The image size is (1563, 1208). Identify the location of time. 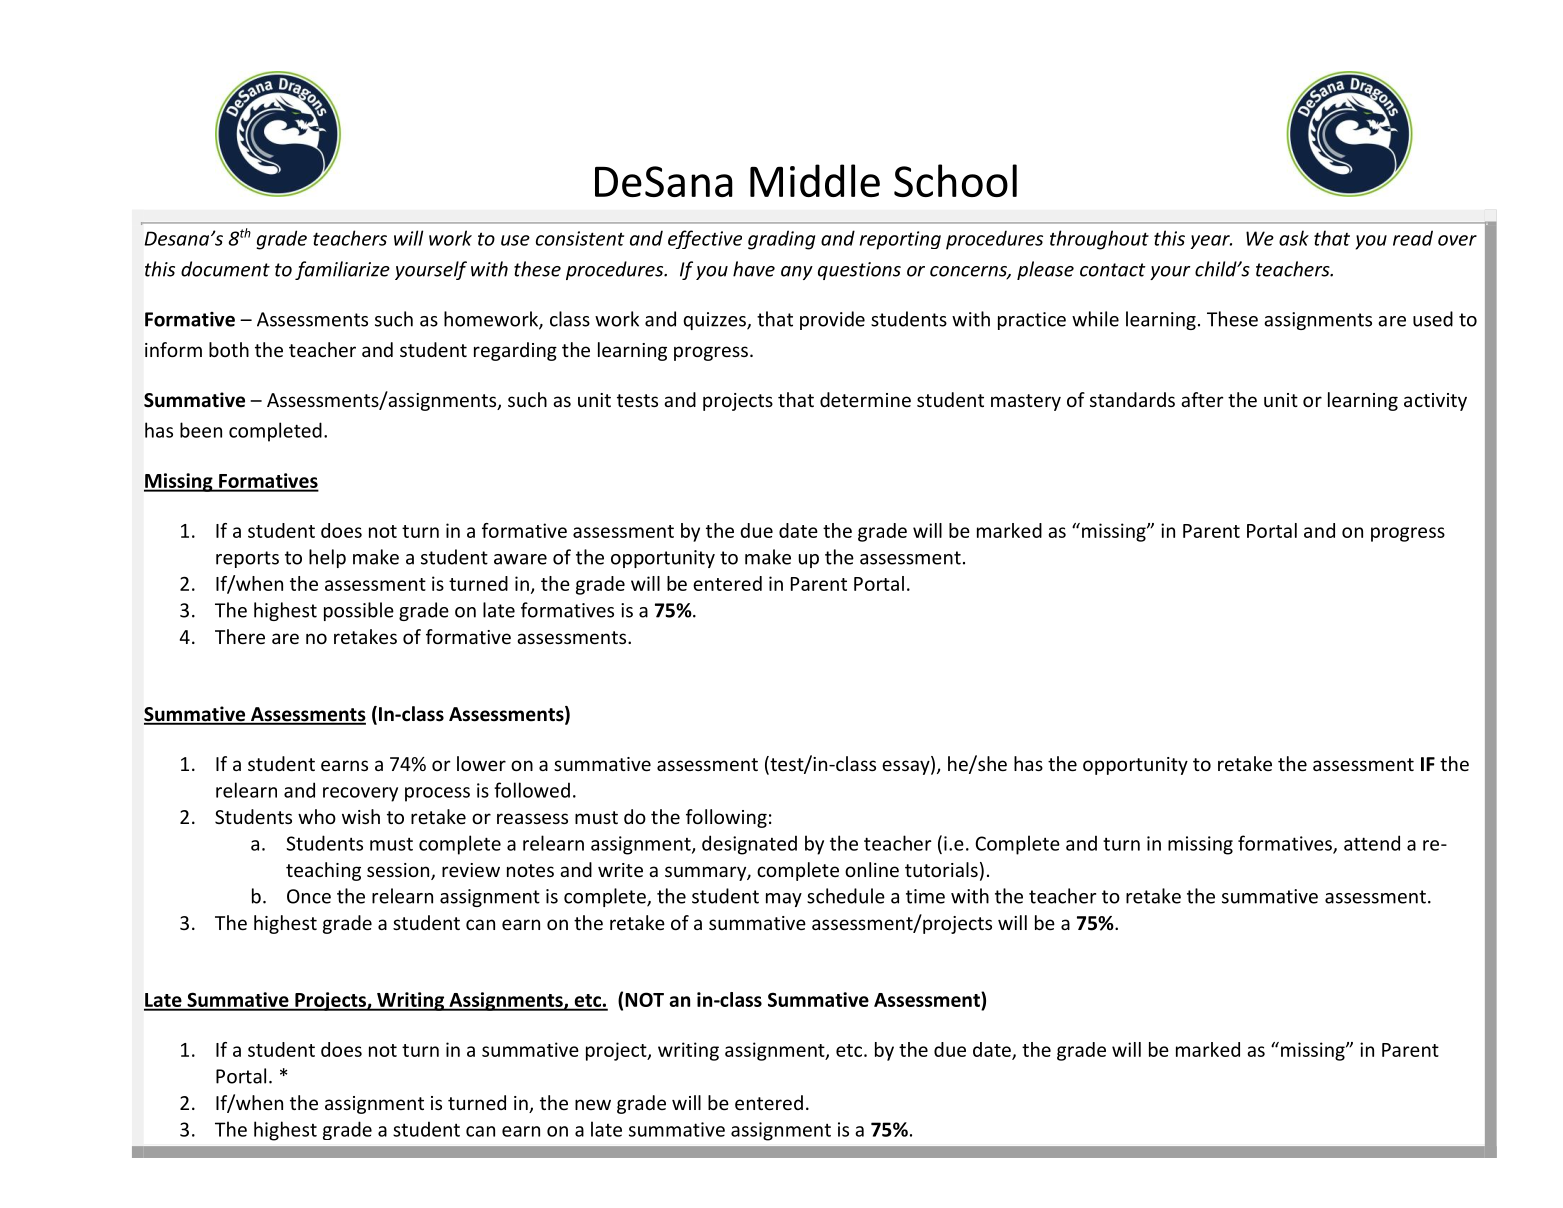
(925, 896).
